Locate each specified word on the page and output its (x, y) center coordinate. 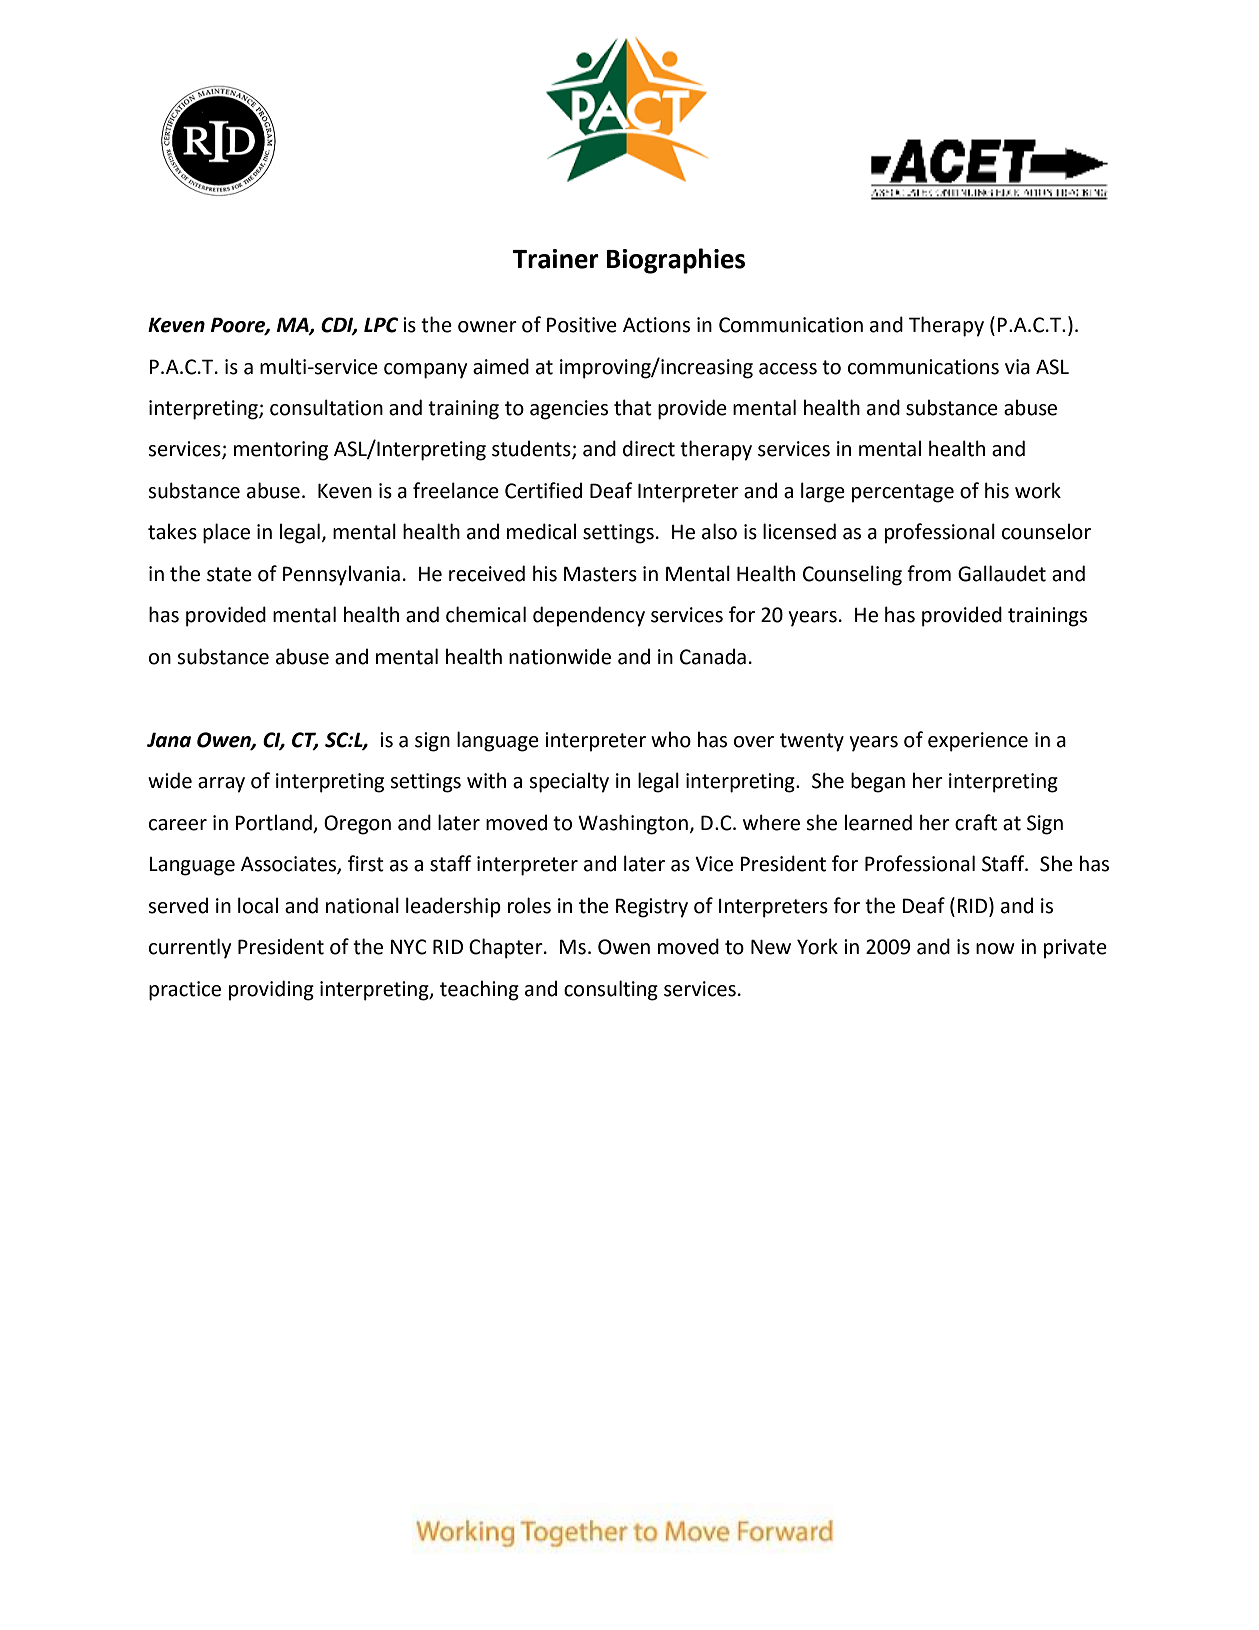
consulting (611, 990)
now (995, 949)
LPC (381, 325)
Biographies (676, 261)
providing (271, 990)
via (1017, 367)
